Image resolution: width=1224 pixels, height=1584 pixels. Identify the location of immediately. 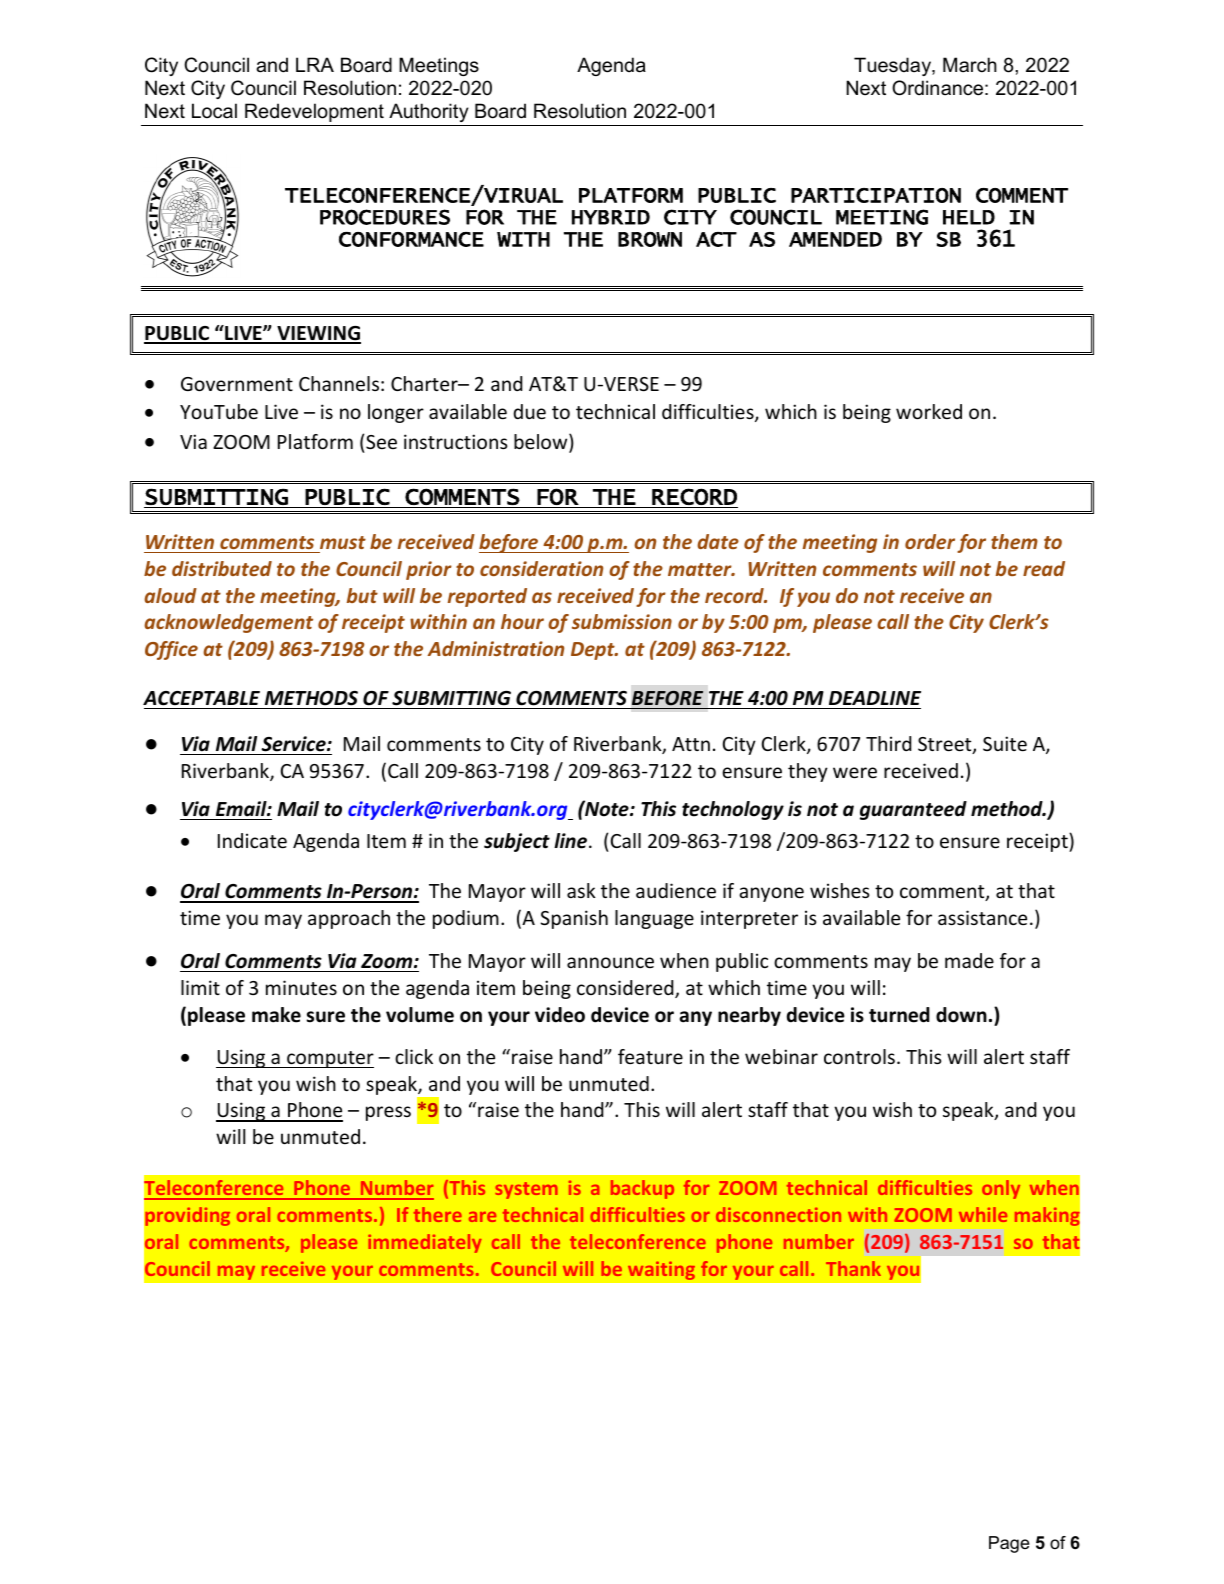
(425, 1243).
